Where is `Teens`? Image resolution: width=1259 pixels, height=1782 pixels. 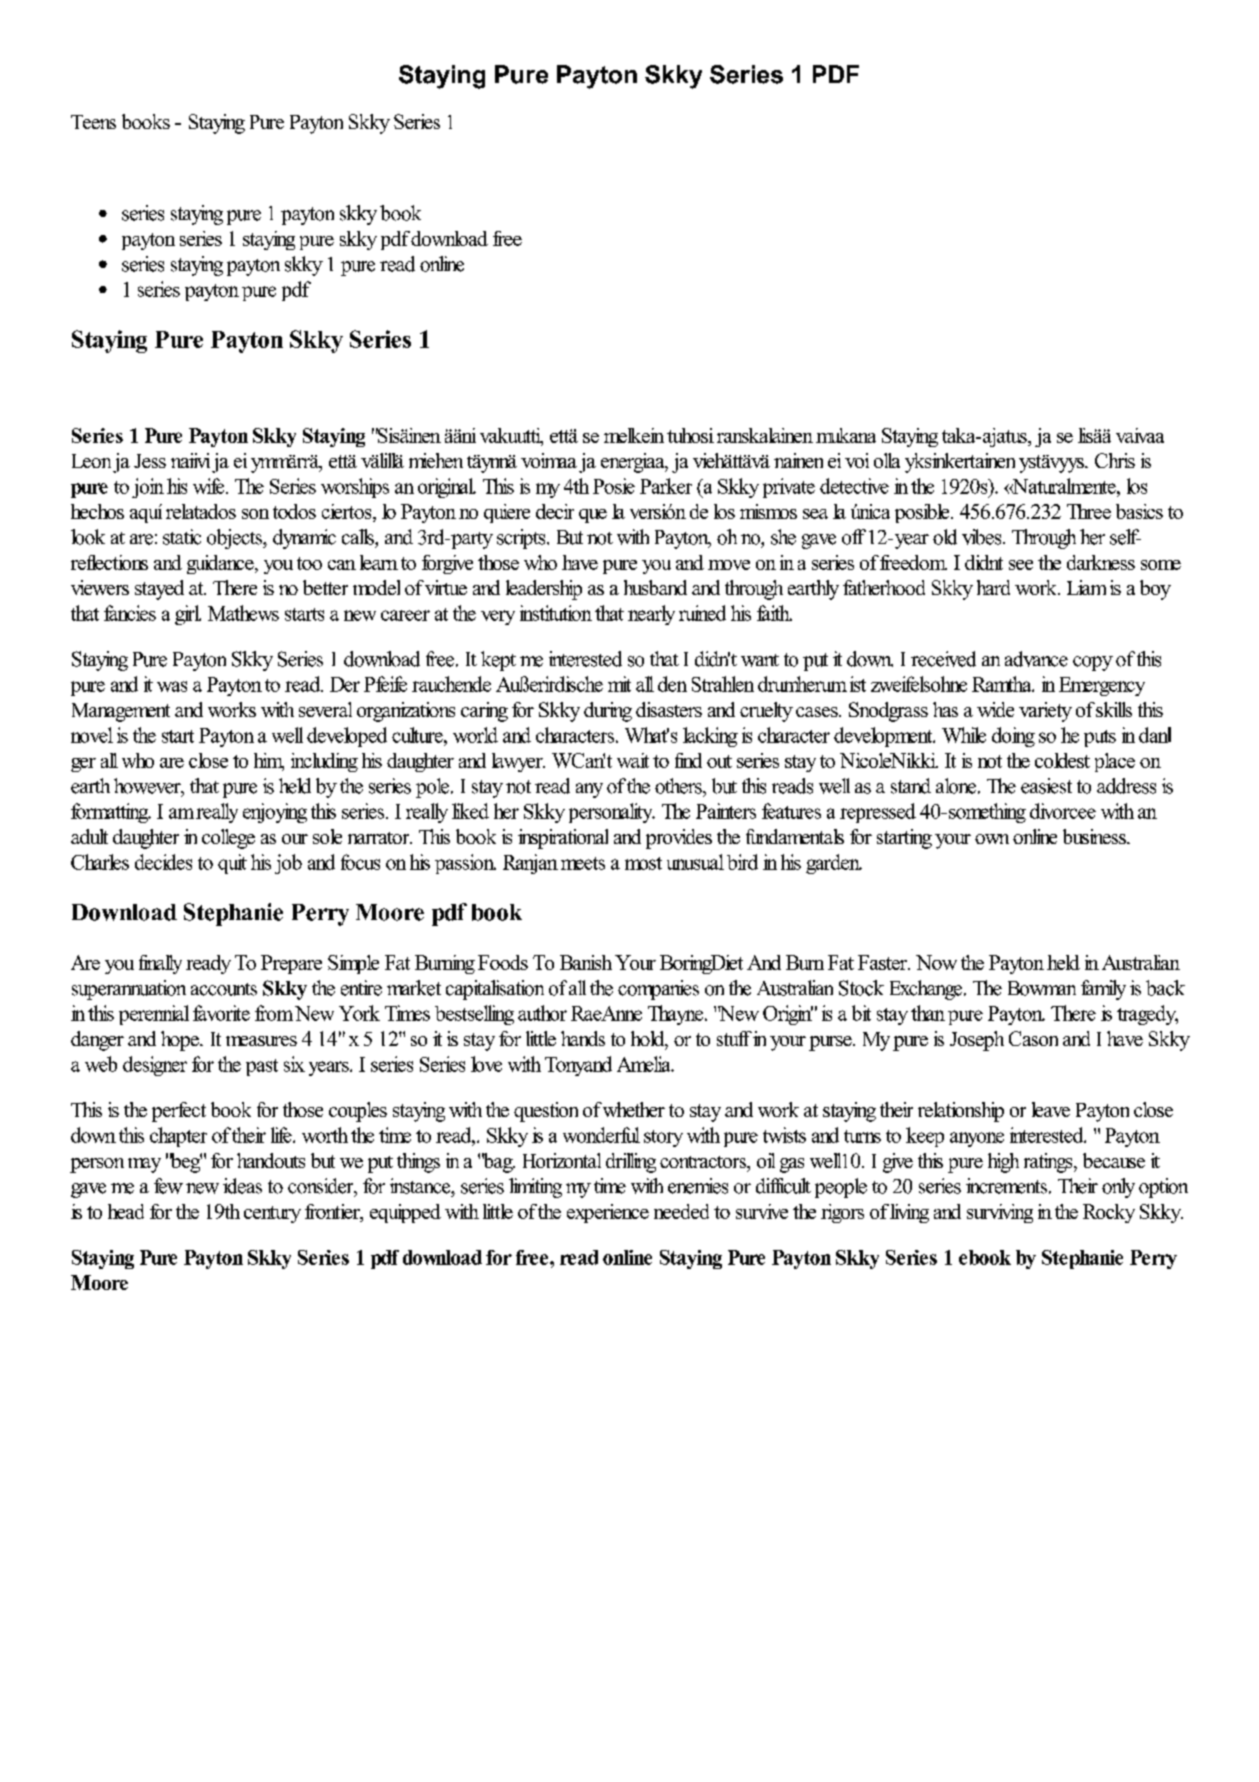 Teens is located at coordinates (93, 122).
